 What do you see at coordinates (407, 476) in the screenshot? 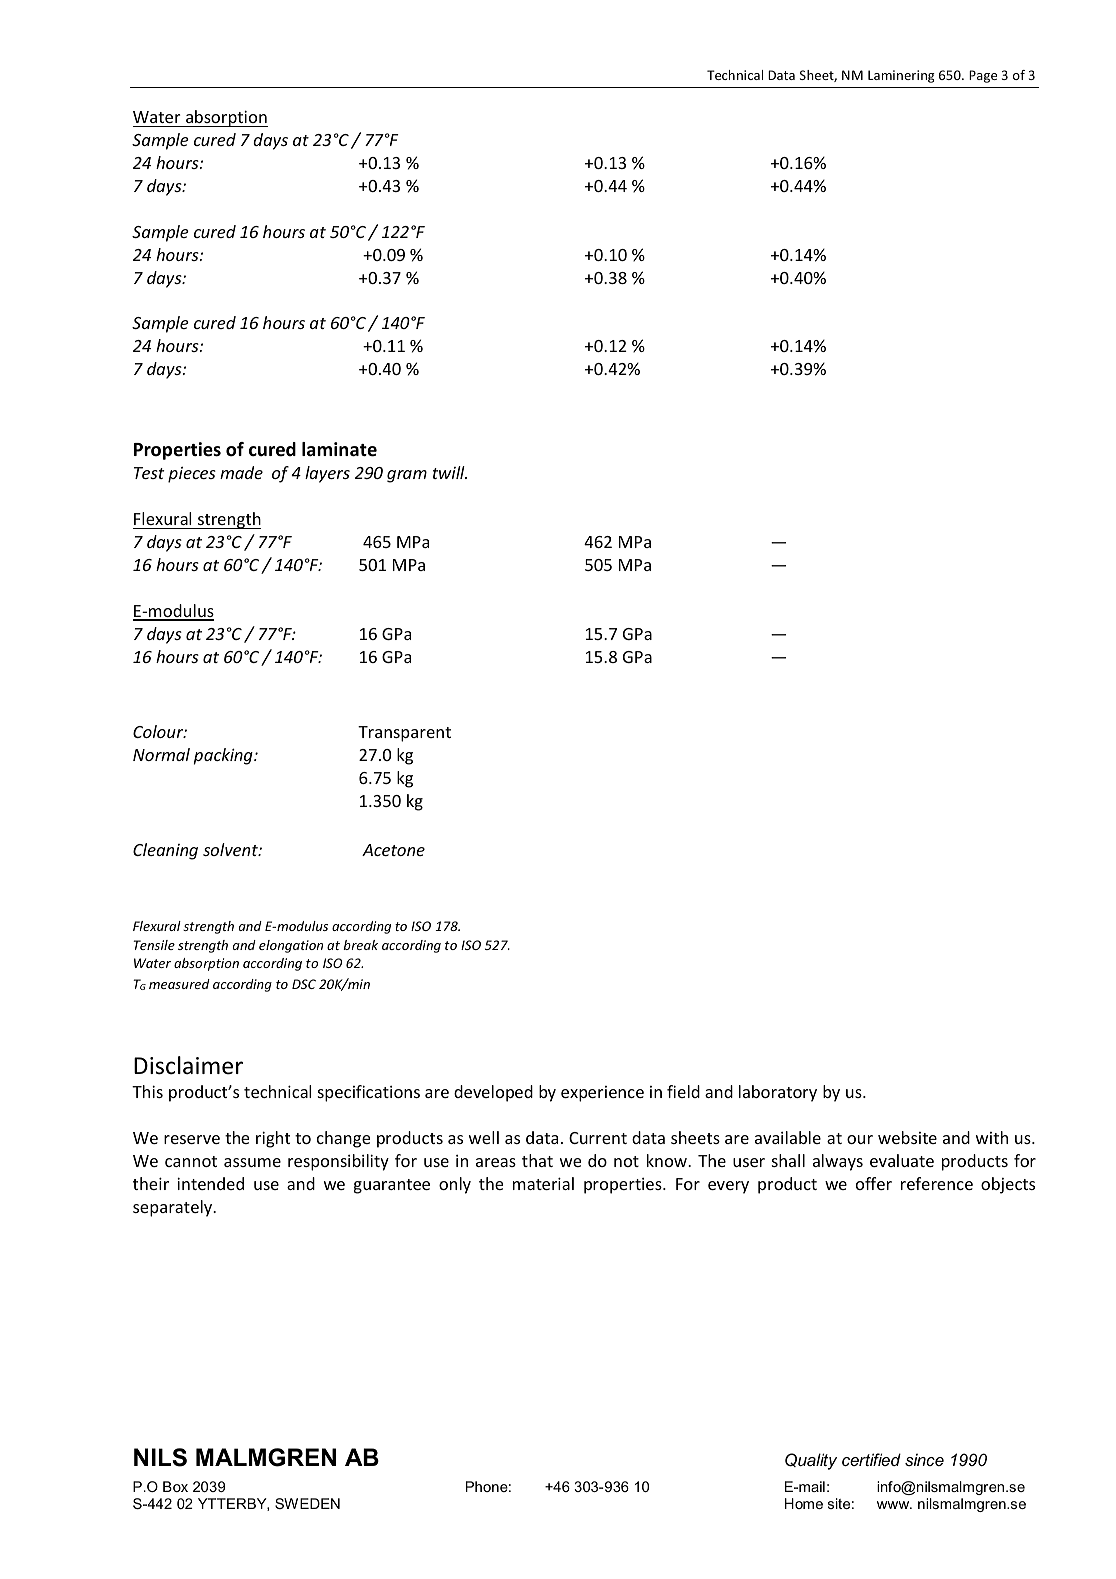
I see `gram` at bounding box center [407, 476].
